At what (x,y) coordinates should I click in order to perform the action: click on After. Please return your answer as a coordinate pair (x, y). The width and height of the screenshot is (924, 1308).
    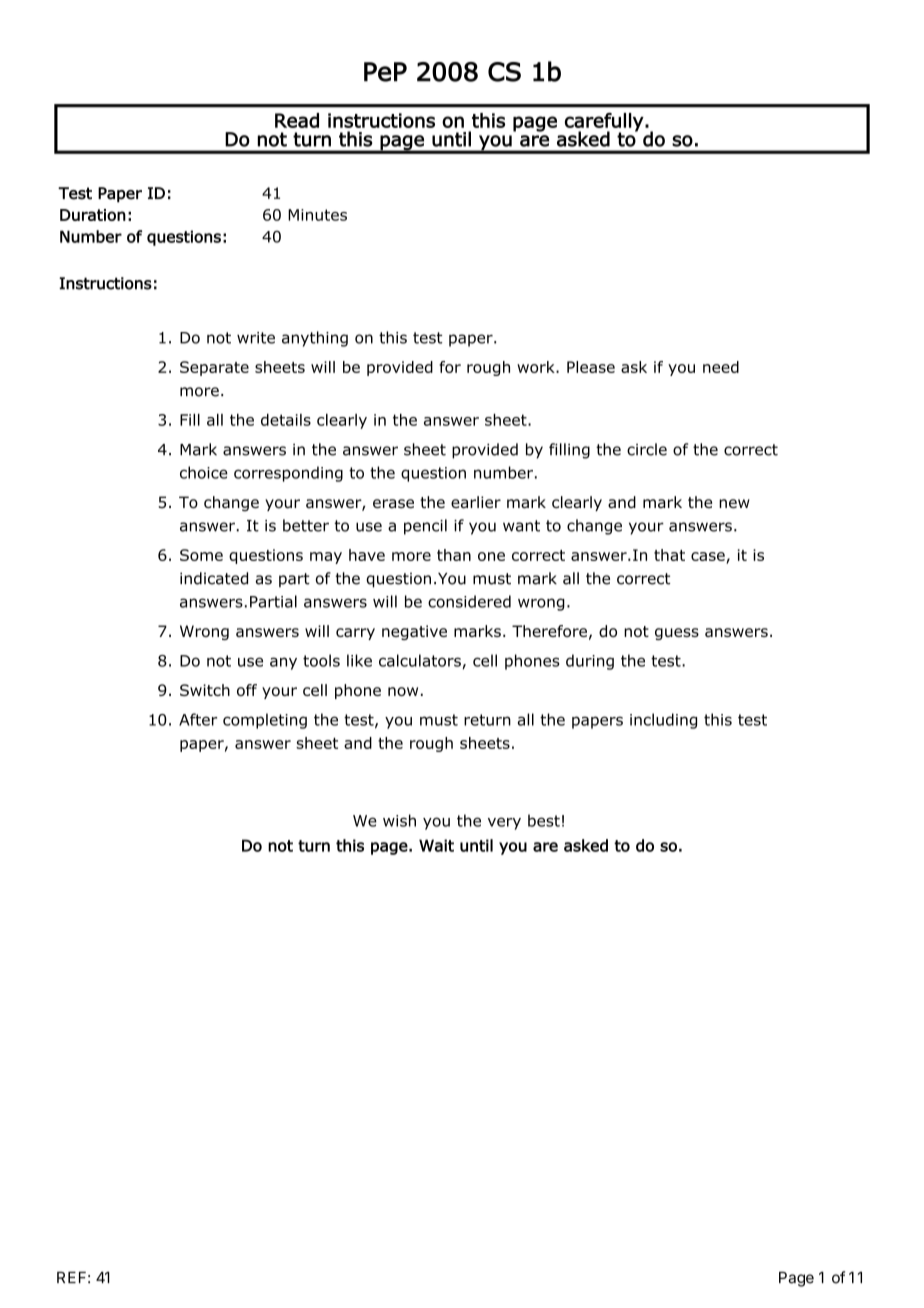
    Looking at the image, I should click on (198, 719).
